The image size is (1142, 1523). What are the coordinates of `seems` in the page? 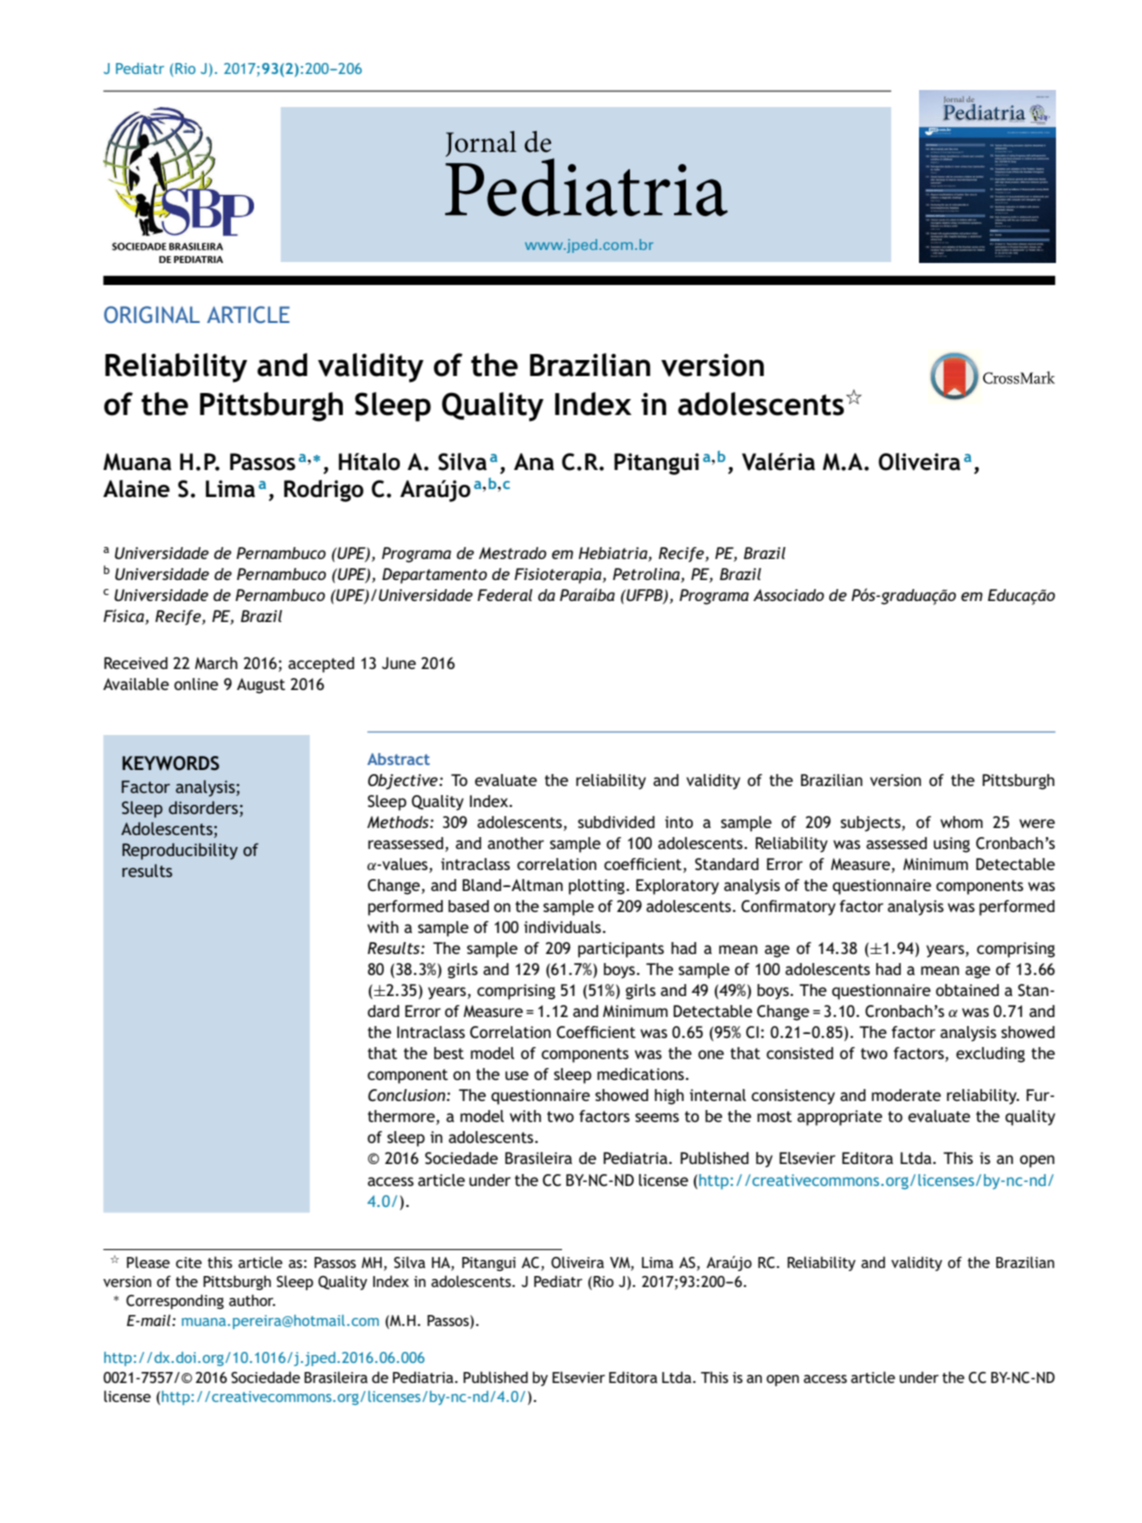 It's located at (657, 1117).
